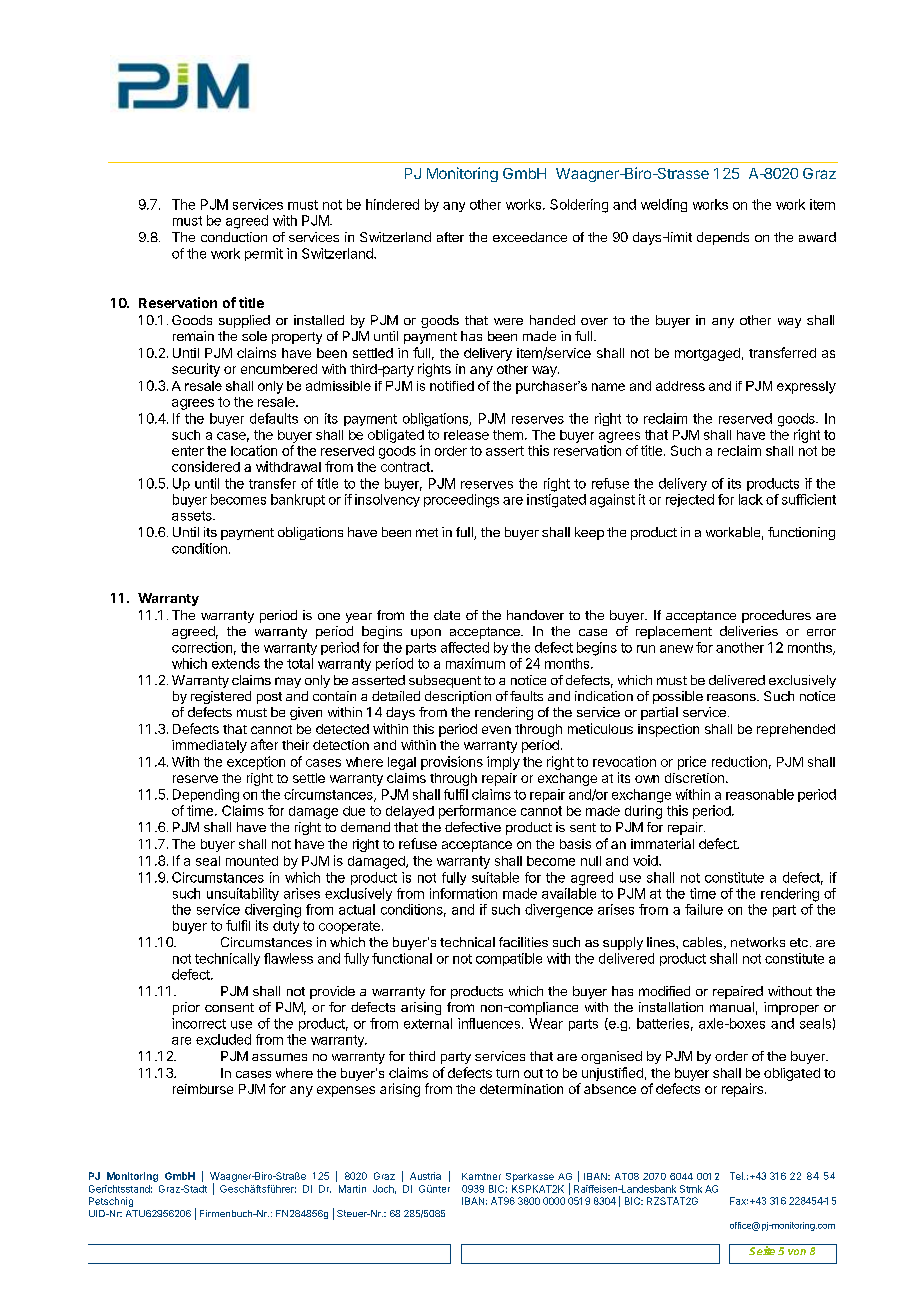 This document has height=1308, width=924. Describe the element at coordinates (751, 499) in the document. I see `lack` at that location.
